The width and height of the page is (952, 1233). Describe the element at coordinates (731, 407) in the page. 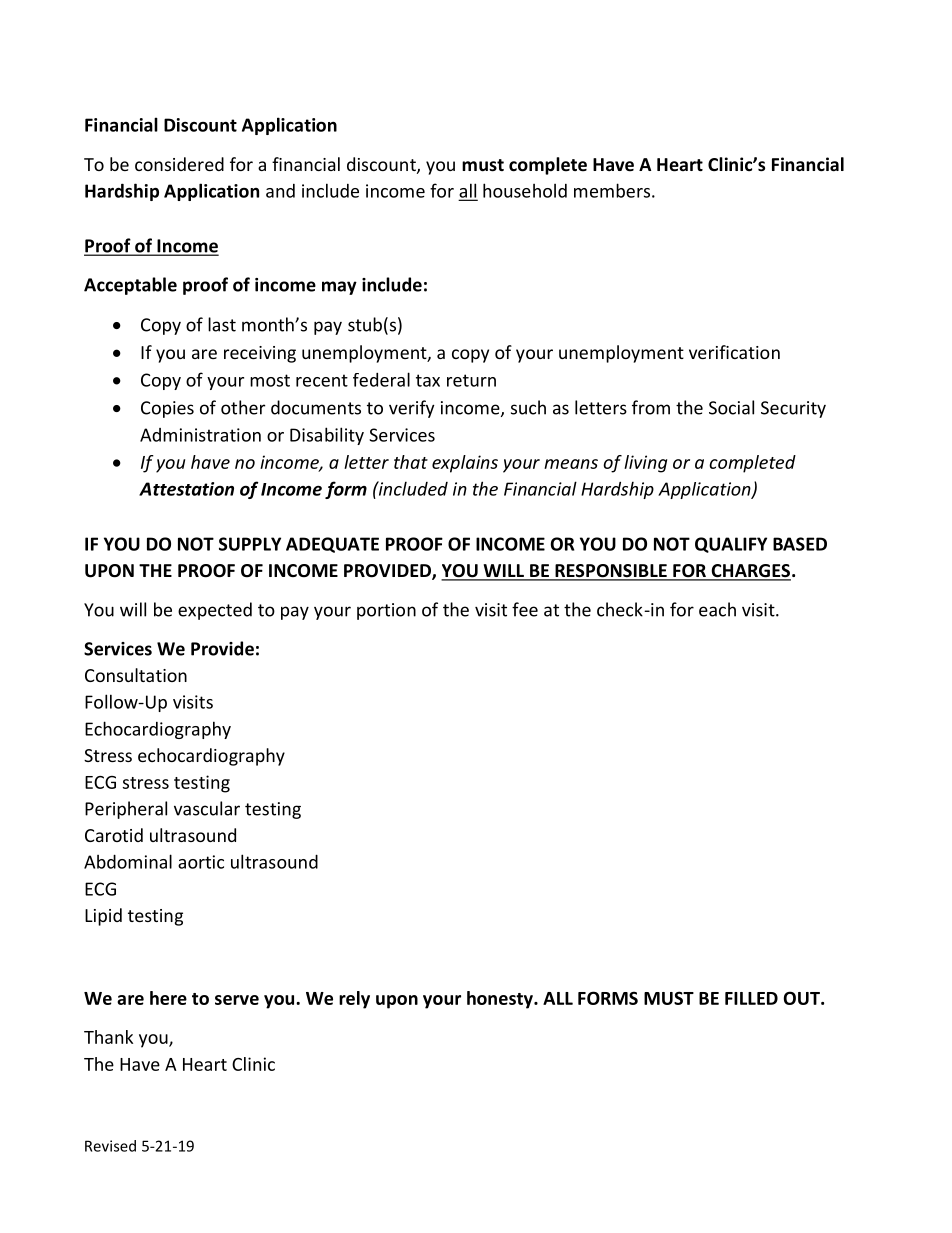

I see `Social` at that location.
